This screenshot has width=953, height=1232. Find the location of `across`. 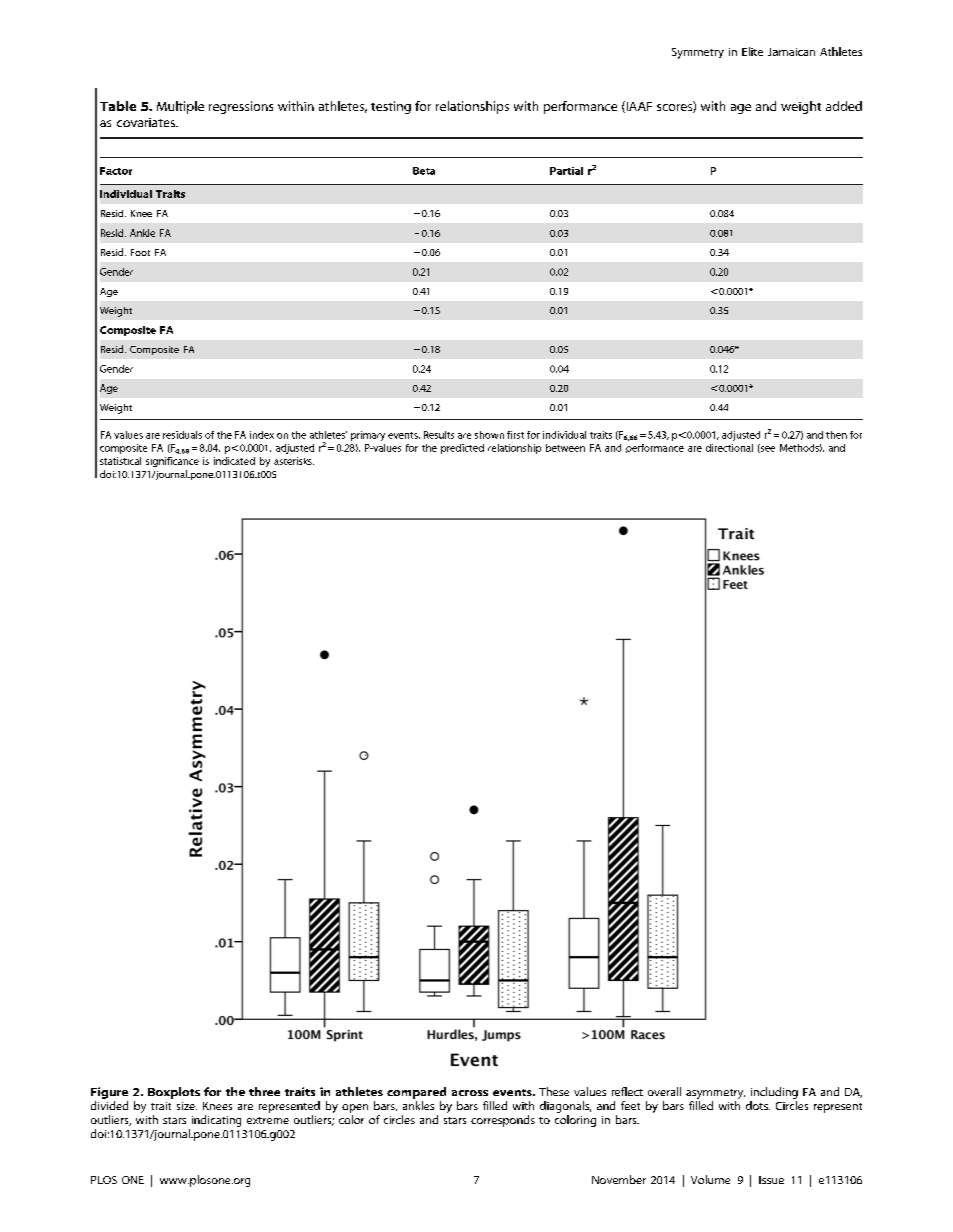

across is located at coordinates (470, 1093).
